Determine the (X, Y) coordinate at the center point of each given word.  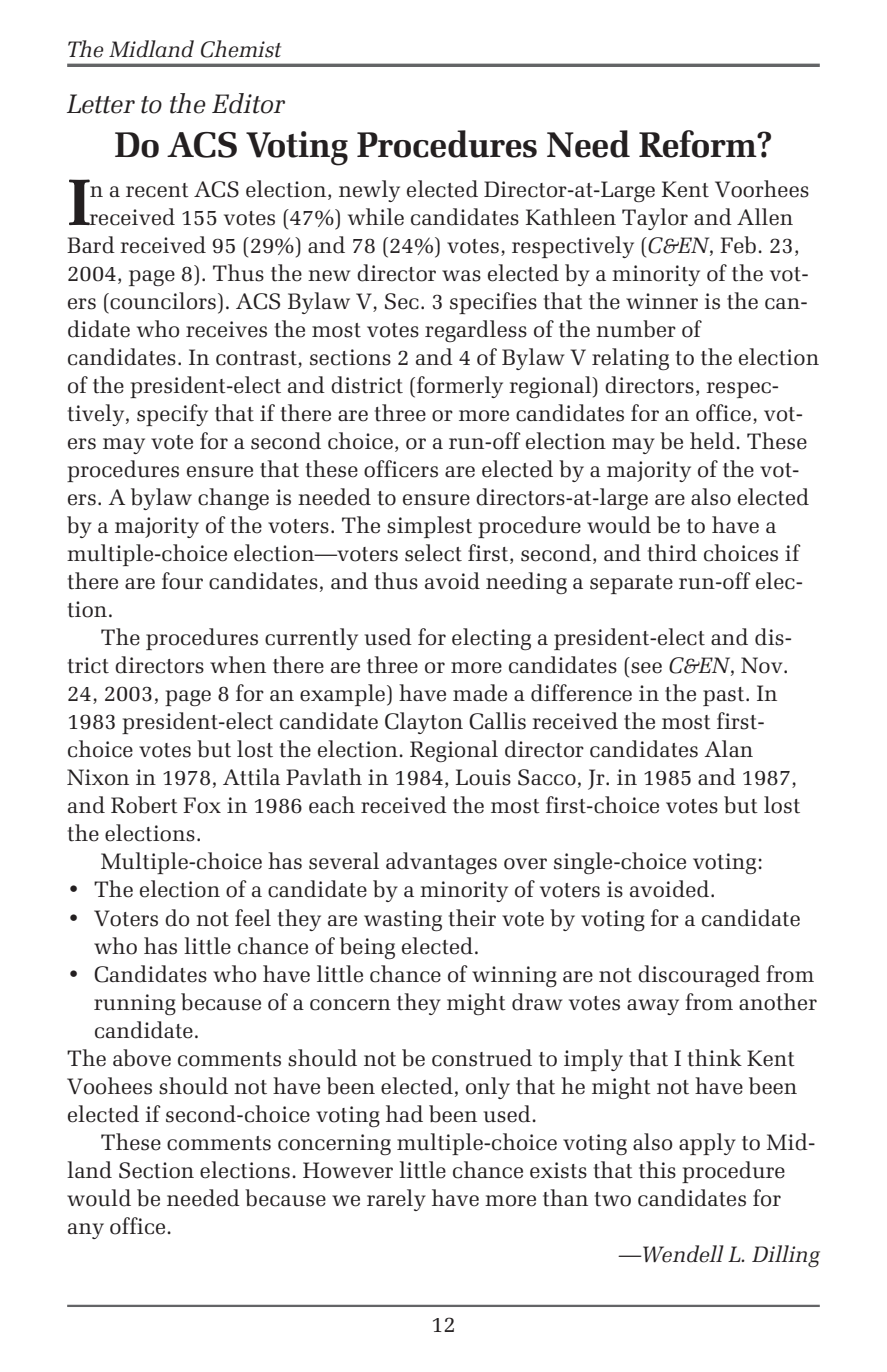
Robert (144, 805)
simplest (429, 527)
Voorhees (762, 189)
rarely (396, 1200)
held (712, 441)
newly (369, 191)
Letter (101, 104)
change (233, 499)
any (86, 1231)
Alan (729, 748)
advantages (441, 863)
